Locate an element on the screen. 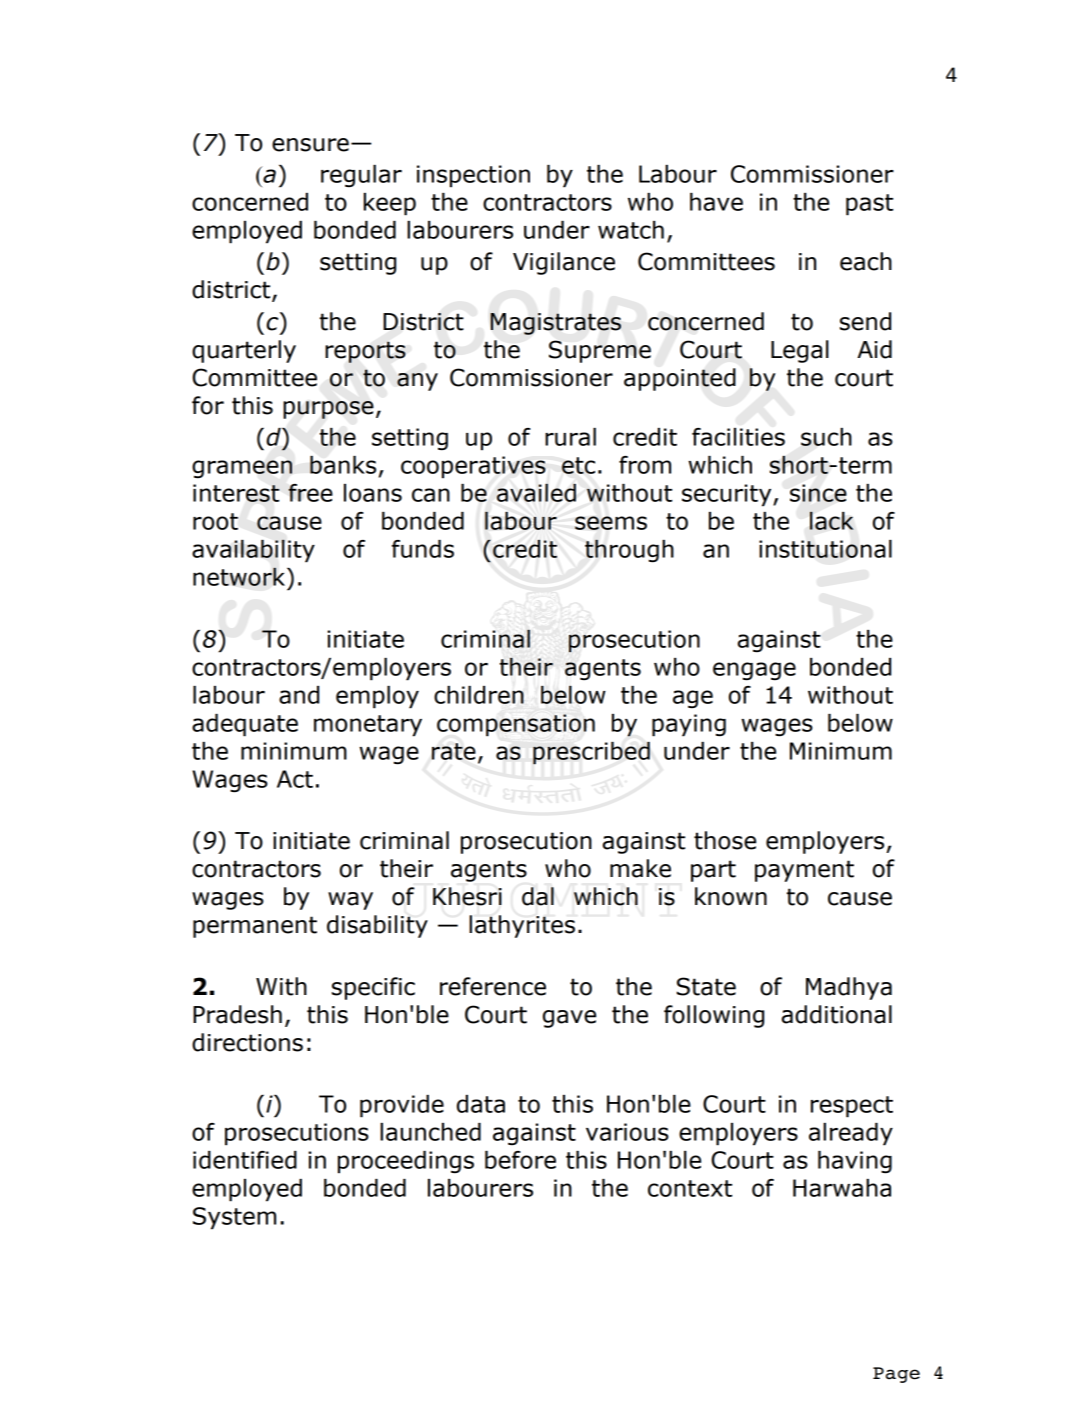 Image resolution: width=1085 pixels, height=1405 pixels. past is located at coordinates (869, 205).
